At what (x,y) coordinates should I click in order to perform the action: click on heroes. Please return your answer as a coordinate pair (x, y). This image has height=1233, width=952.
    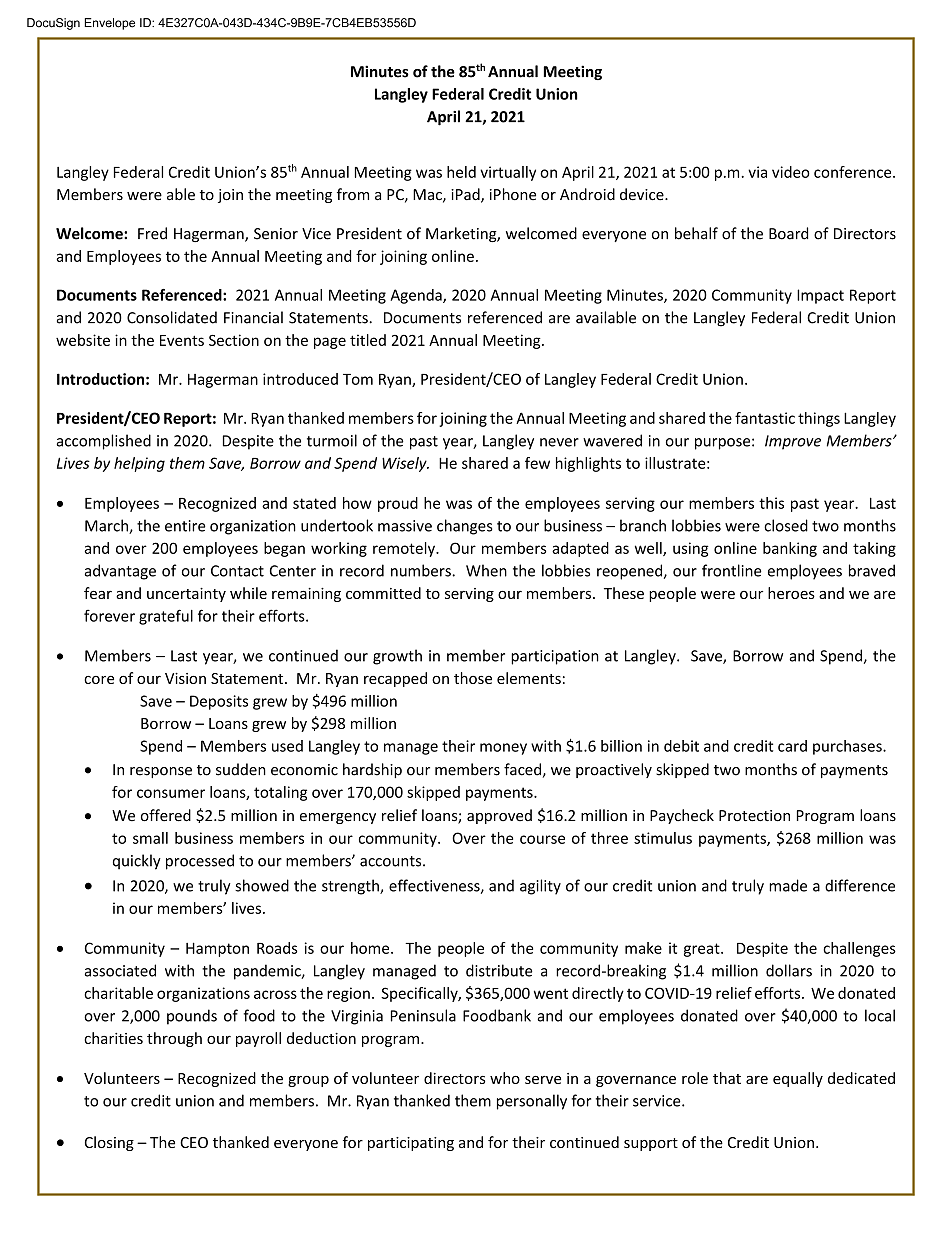
    Looking at the image, I should click on (791, 593).
